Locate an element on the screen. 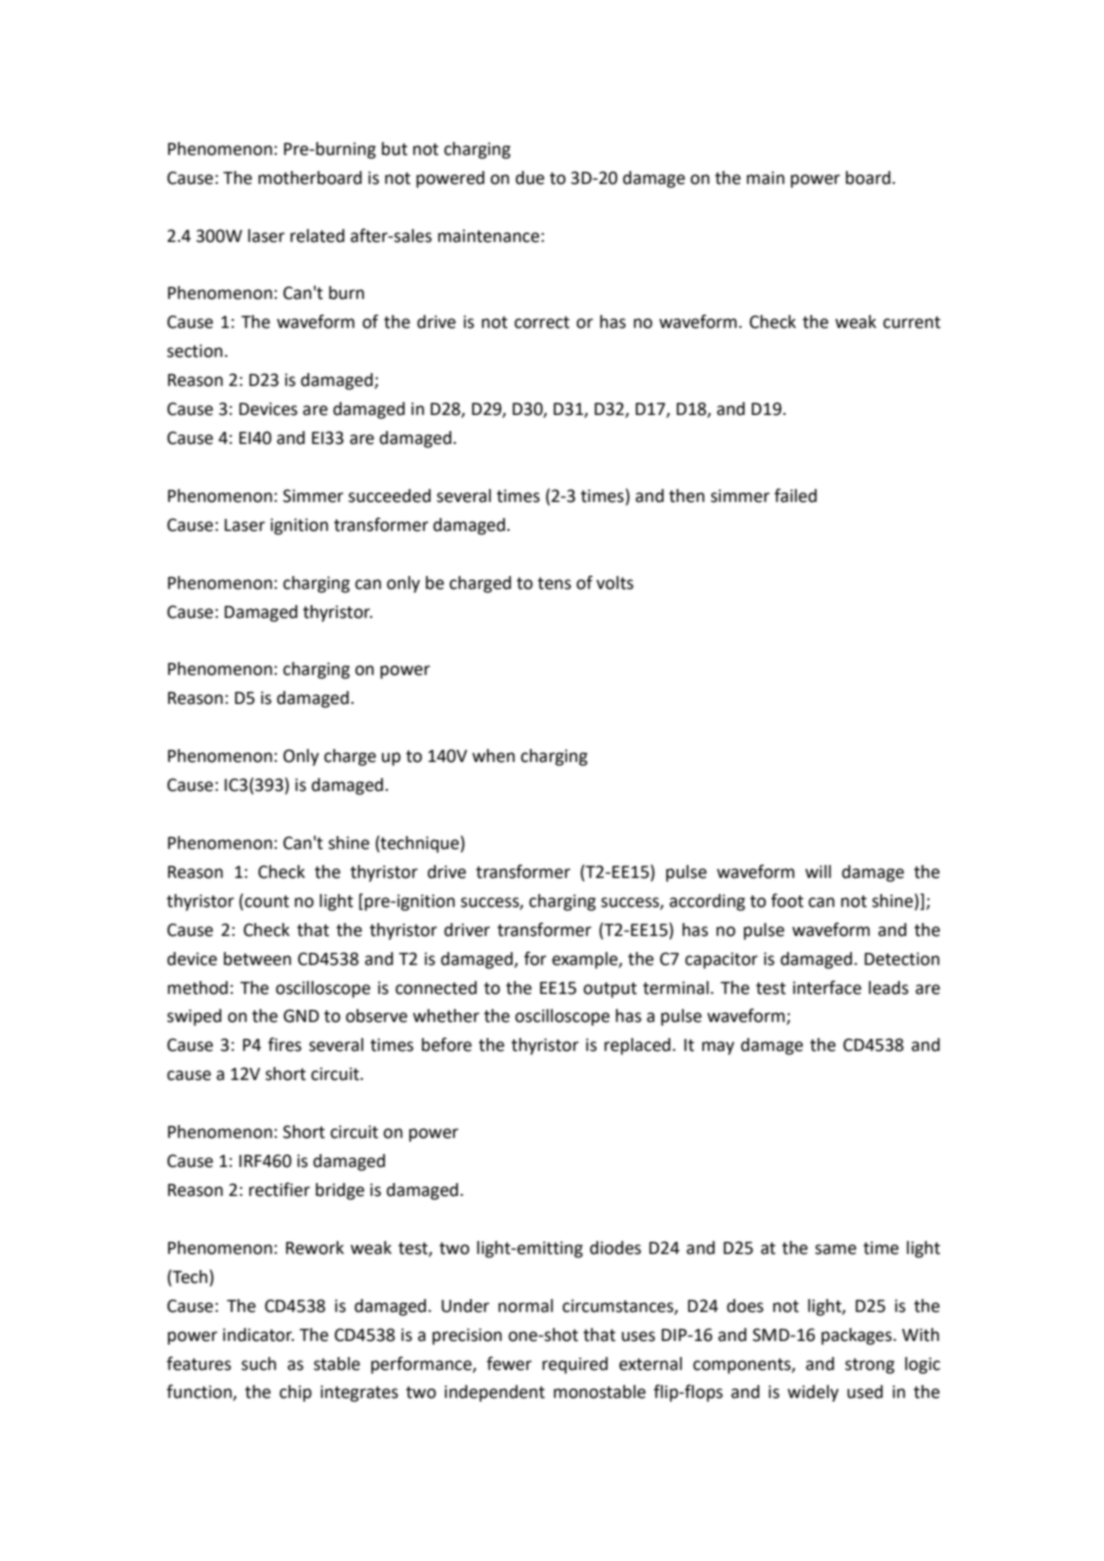 This screenshot has width=1104, height=1561. tens is located at coordinates (554, 583).
